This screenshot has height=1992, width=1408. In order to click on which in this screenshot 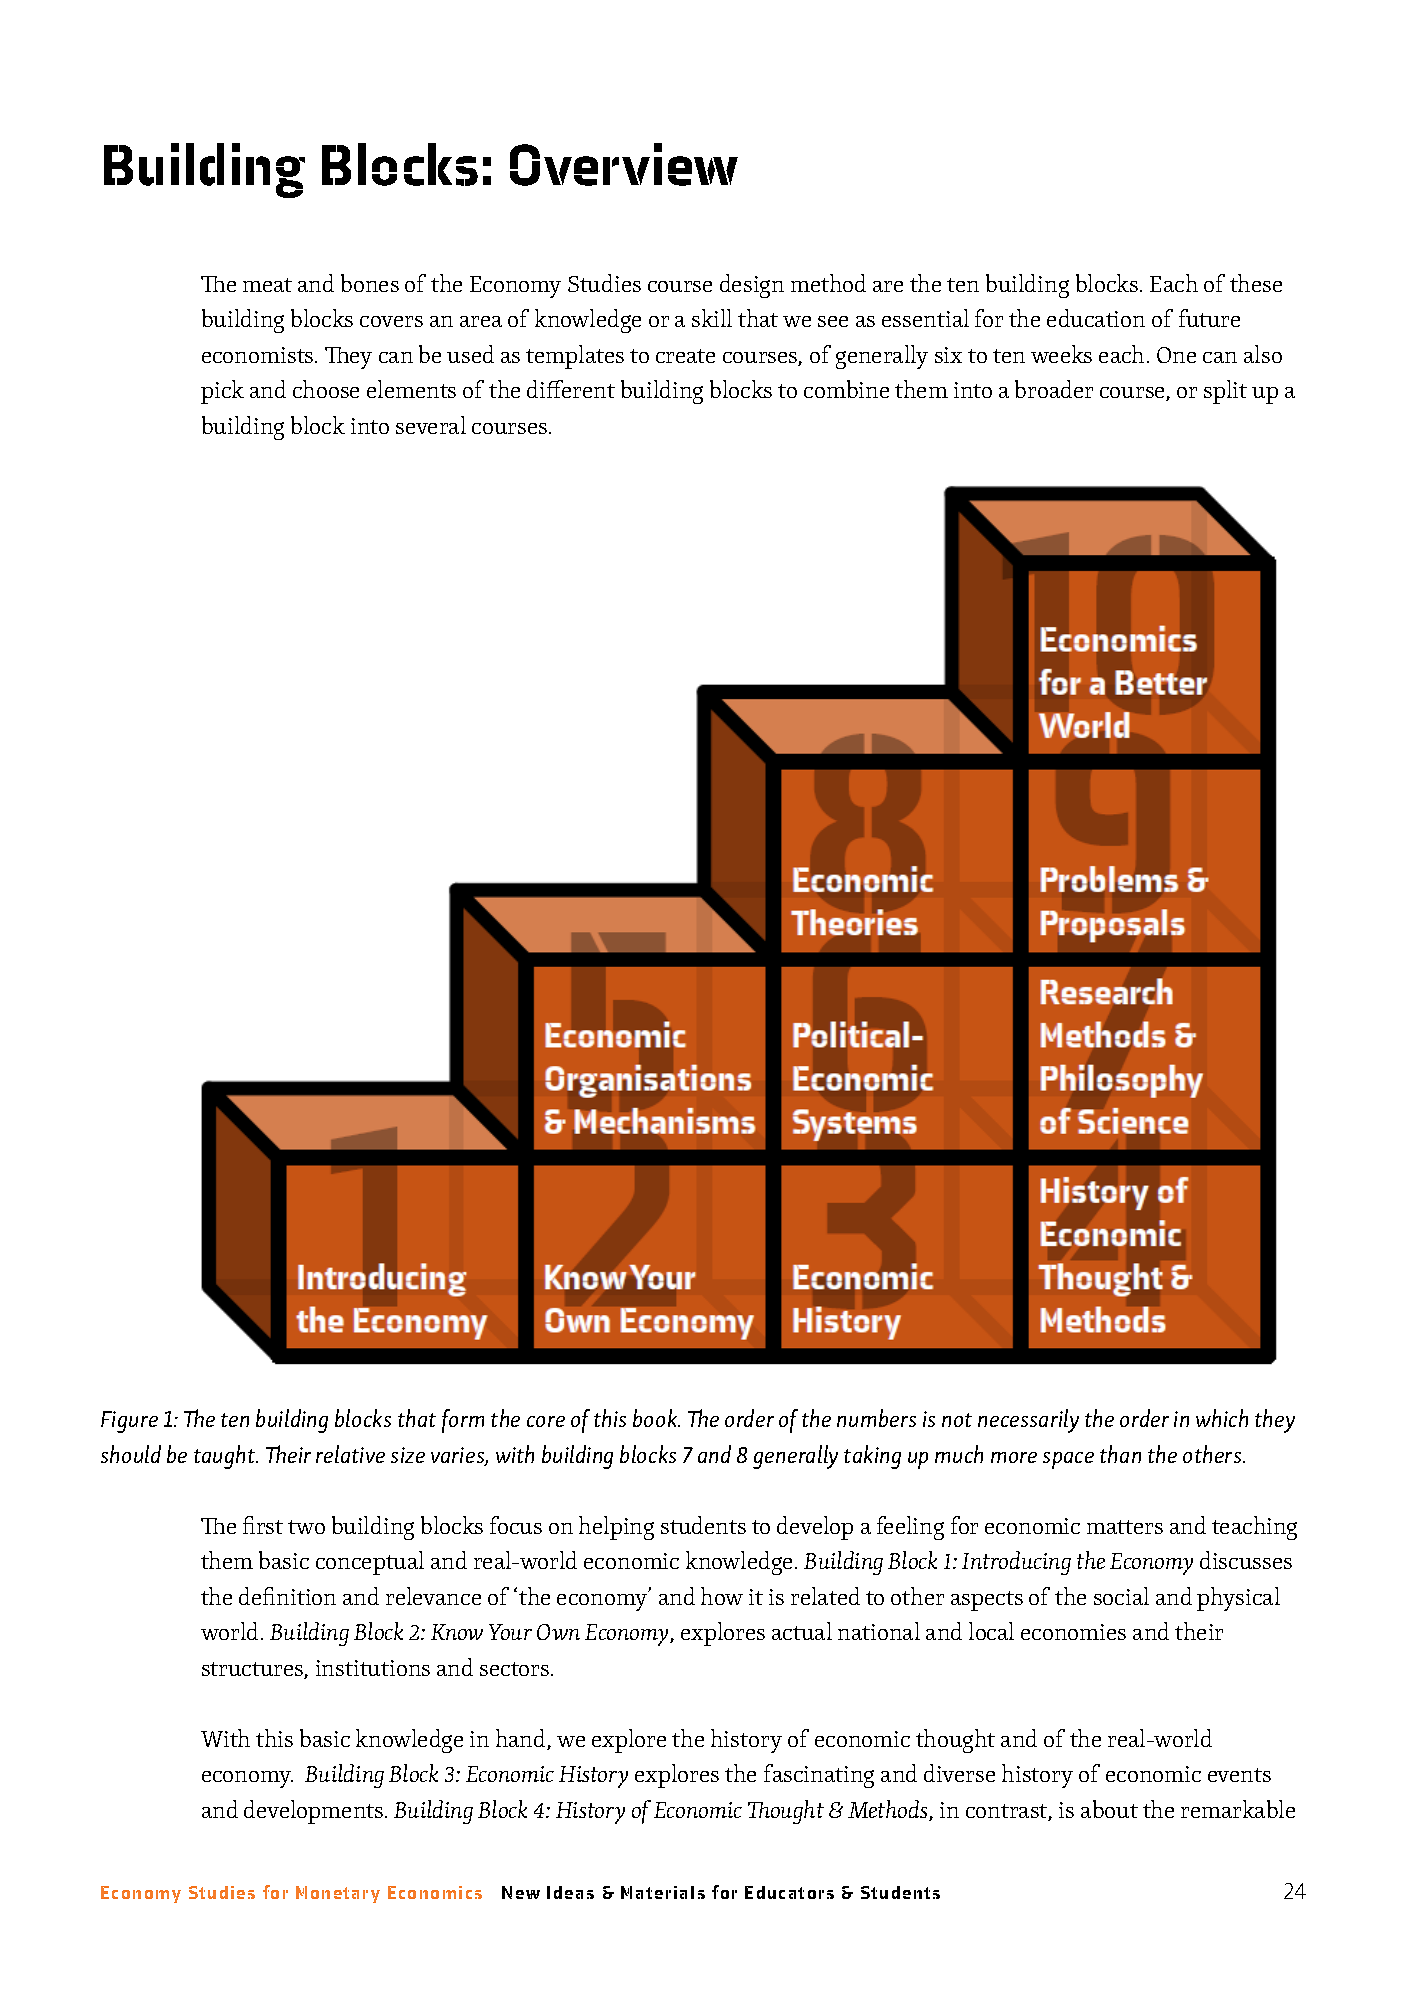, I will do `click(1222, 1418)`.
